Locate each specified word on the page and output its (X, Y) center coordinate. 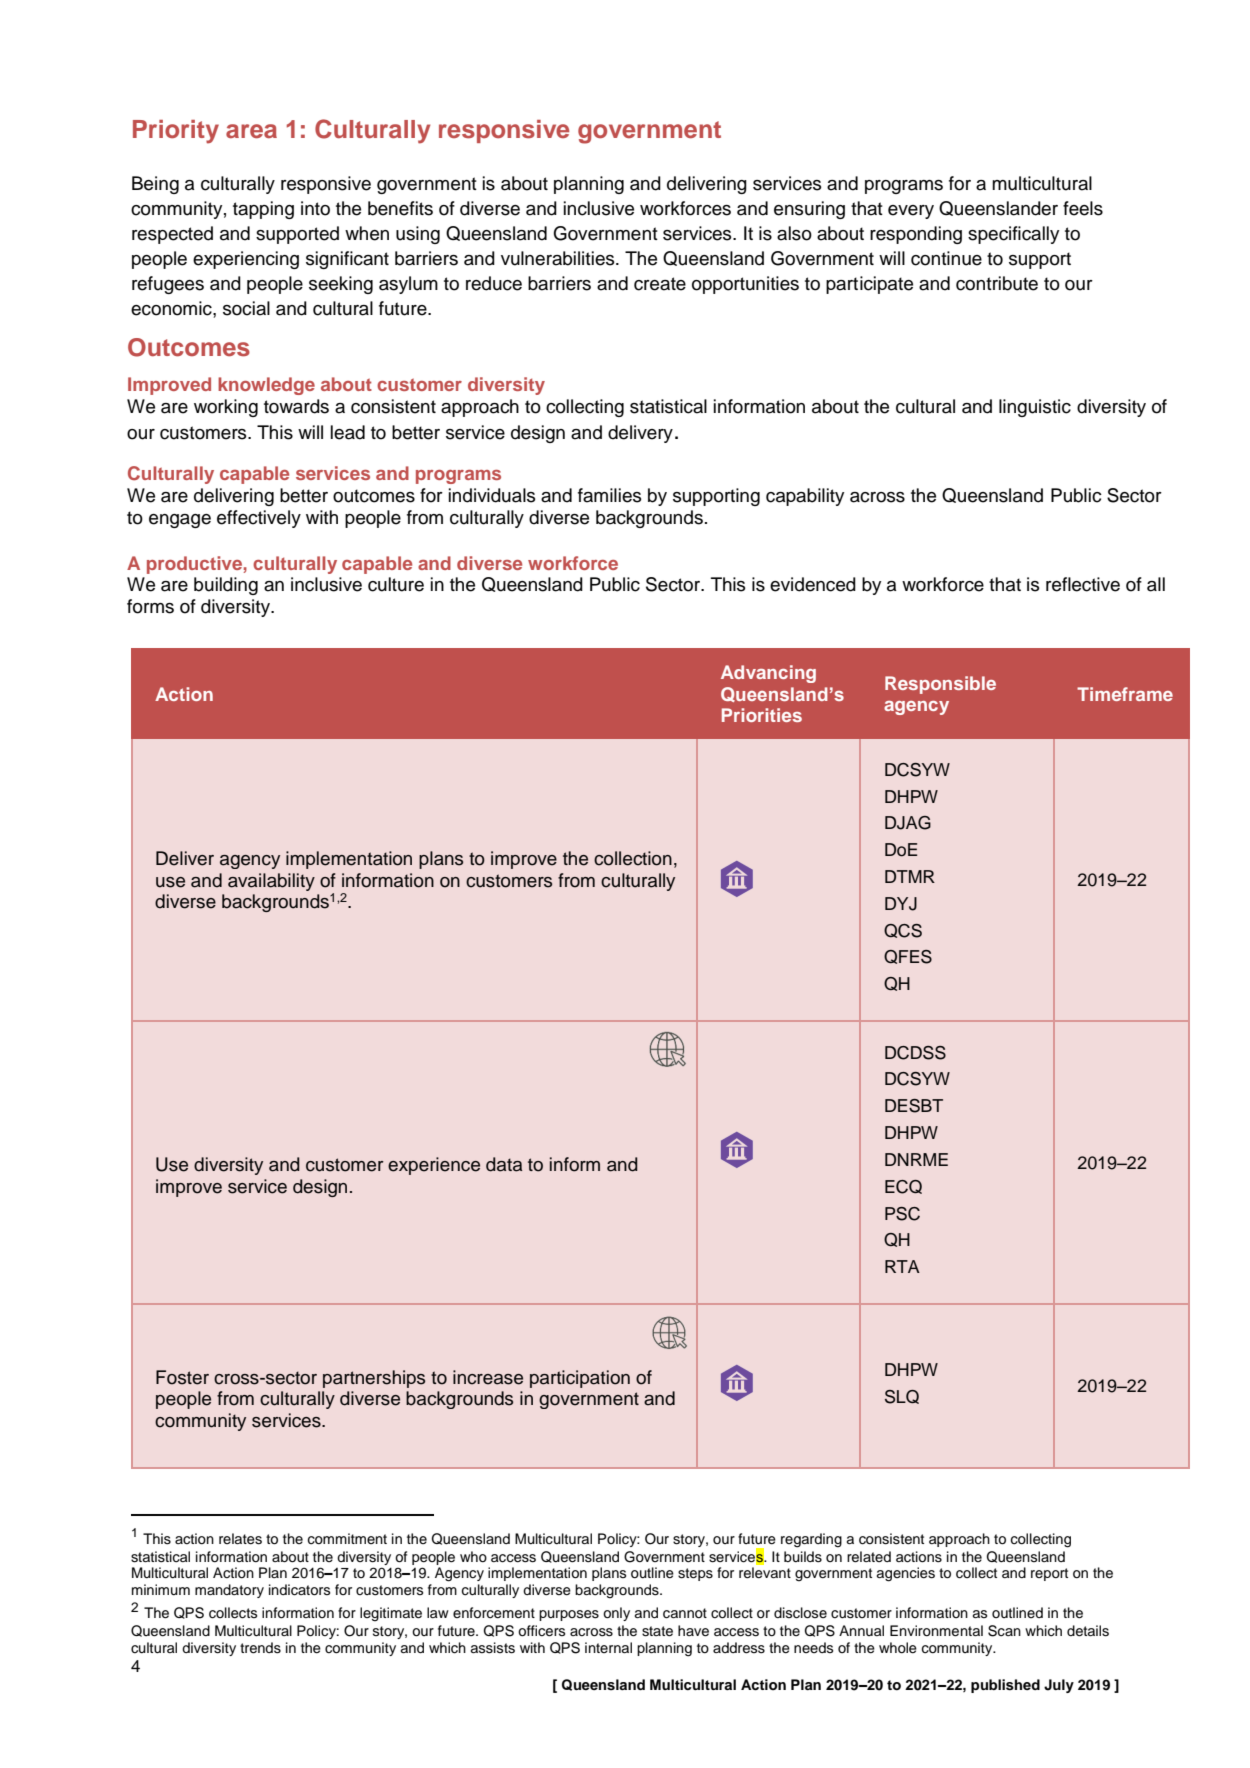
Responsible (940, 685)
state (657, 1631)
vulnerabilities (559, 258)
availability (271, 882)
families (609, 495)
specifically (1013, 235)
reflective (1083, 584)
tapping (263, 210)
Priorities (762, 715)
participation (580, 1379)
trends (260, 1648)
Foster (182, 1377)
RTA (902, 1266)
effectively (259, 519)
